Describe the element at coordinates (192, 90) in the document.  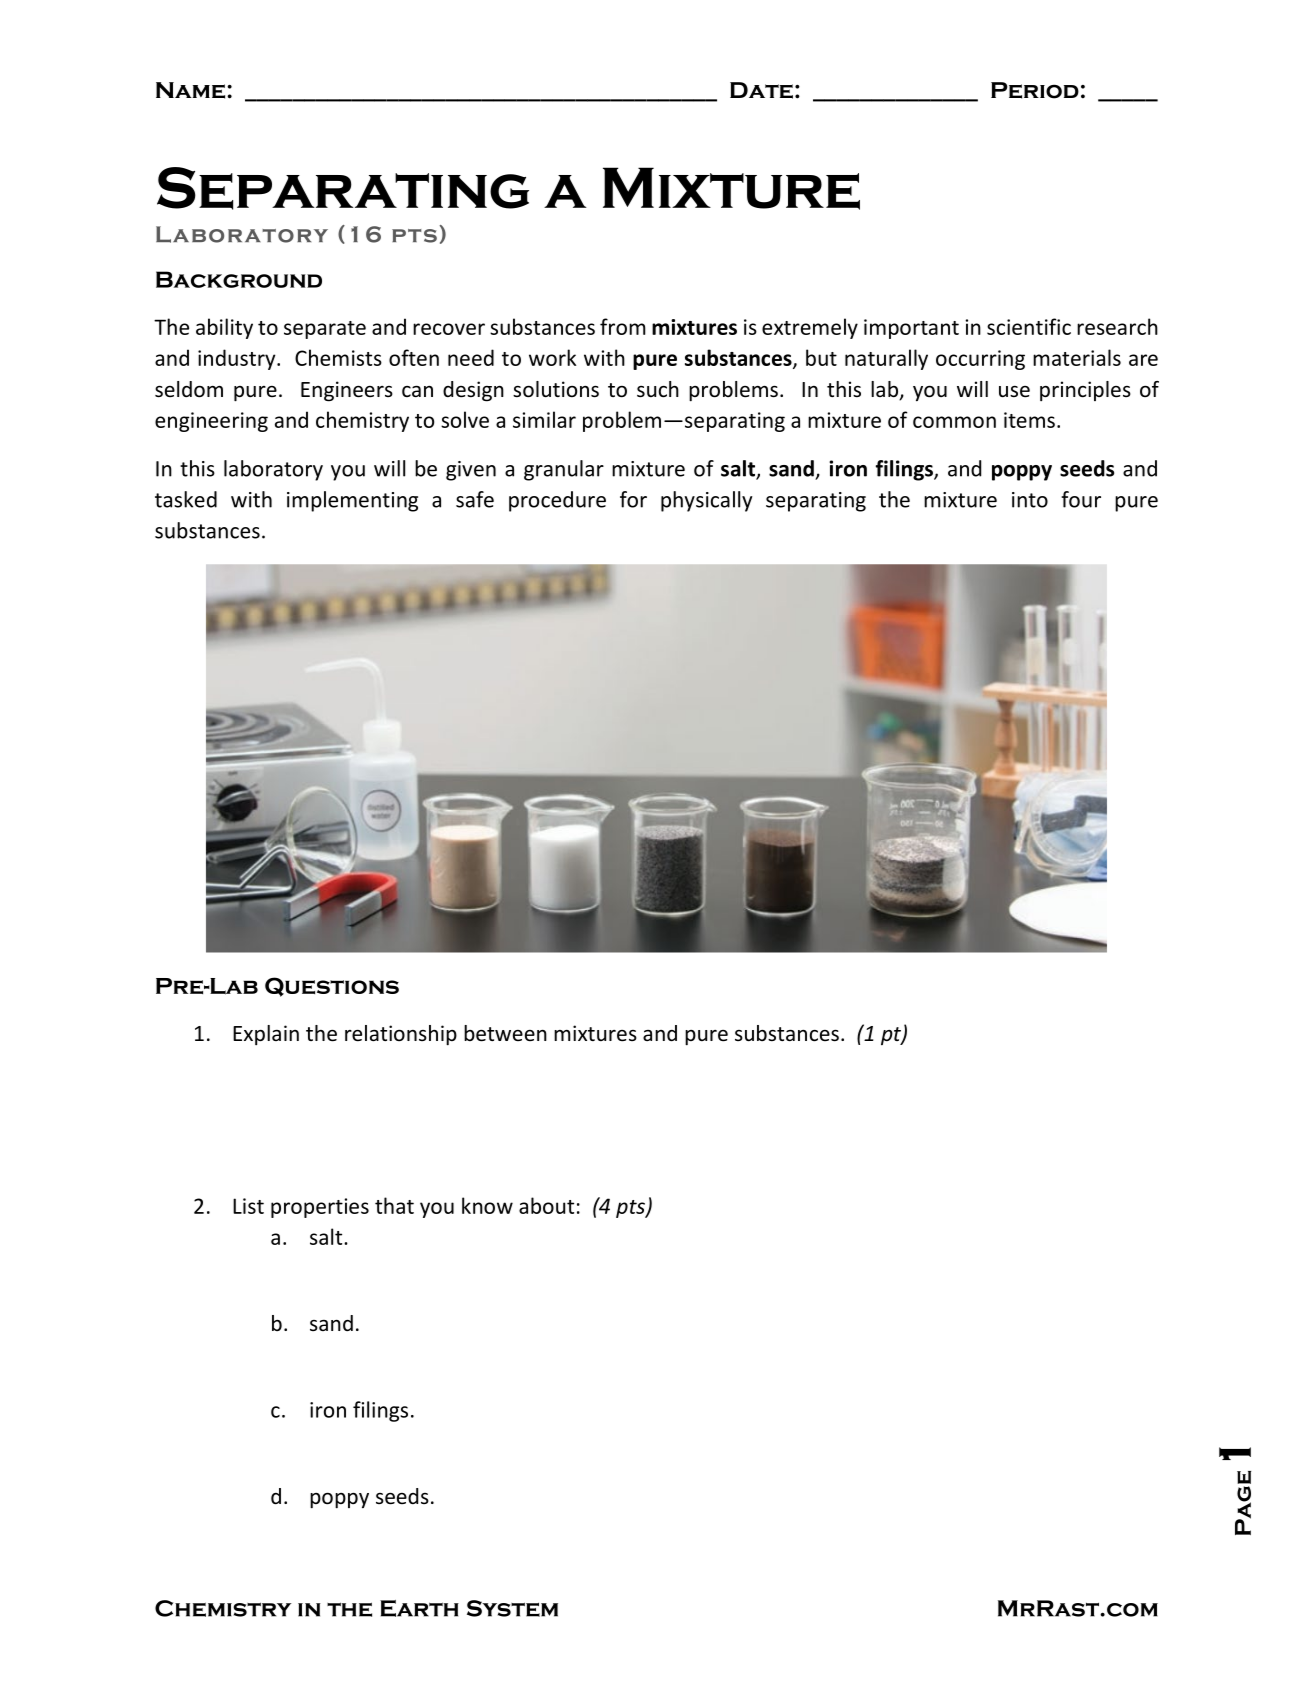
I see `Name` at that location.
